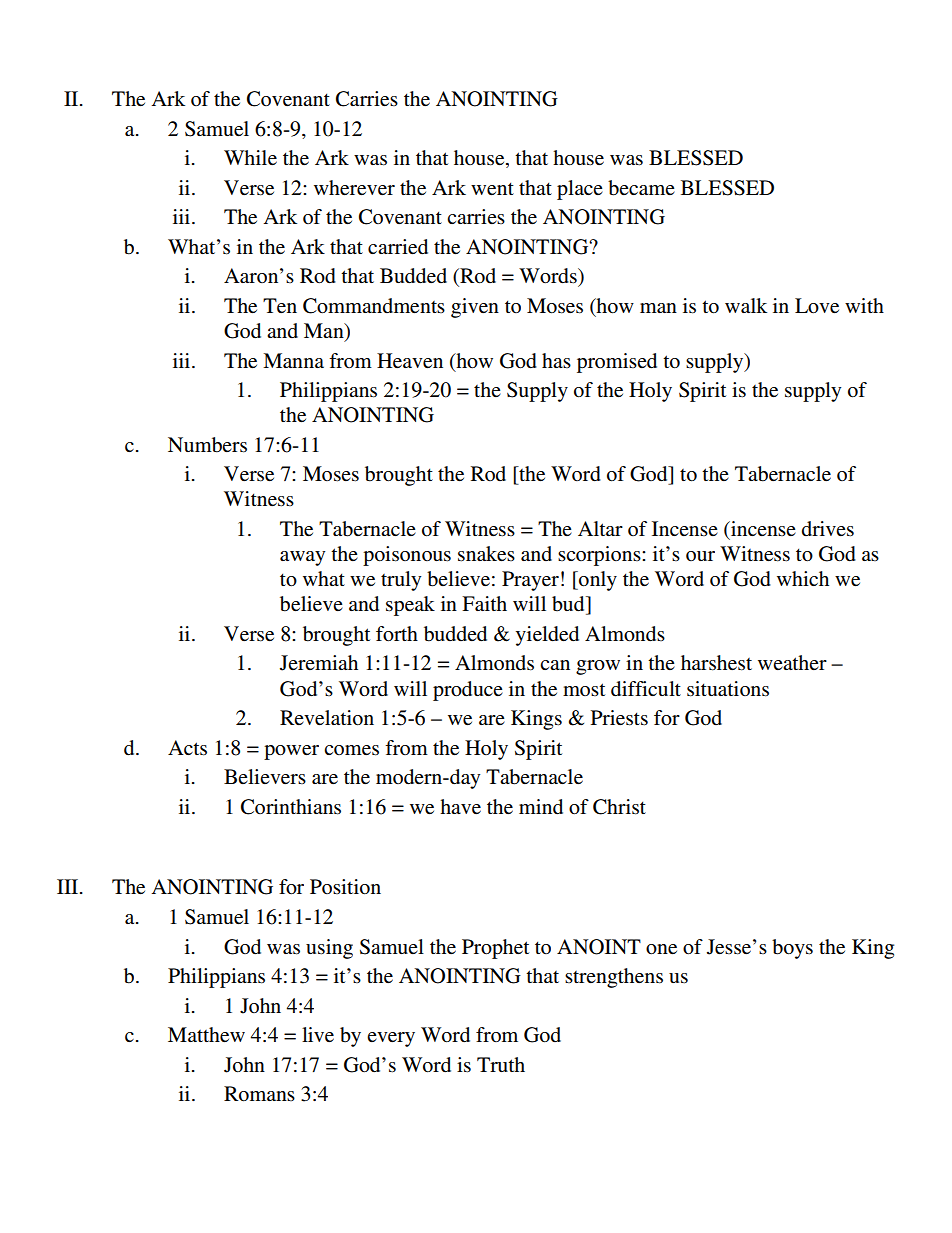 This screenshot has width=952, height=1233. I want to click on went, so click(492, 189).
